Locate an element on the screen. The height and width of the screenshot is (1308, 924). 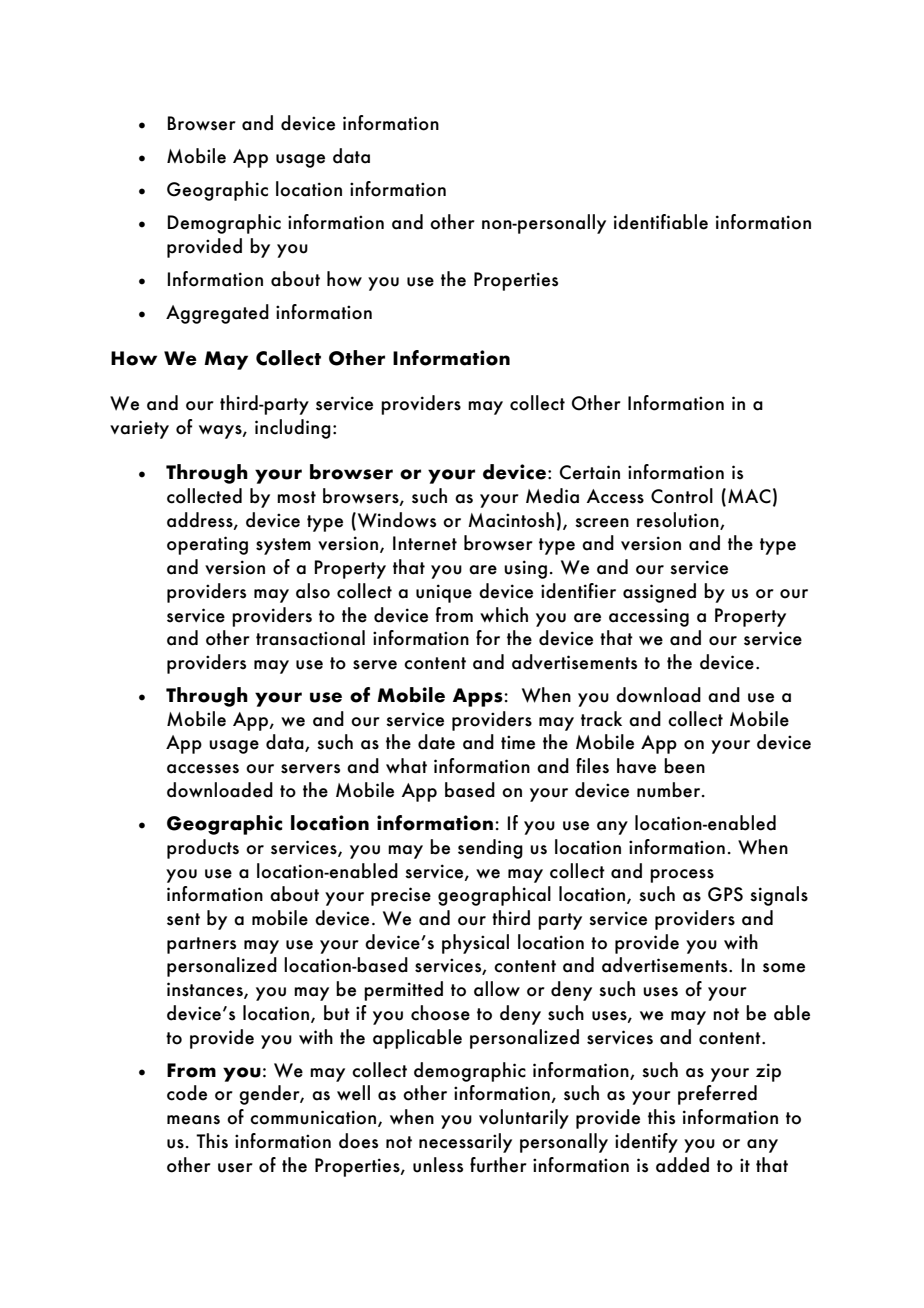
sending is located at coordinates (490, 849).
